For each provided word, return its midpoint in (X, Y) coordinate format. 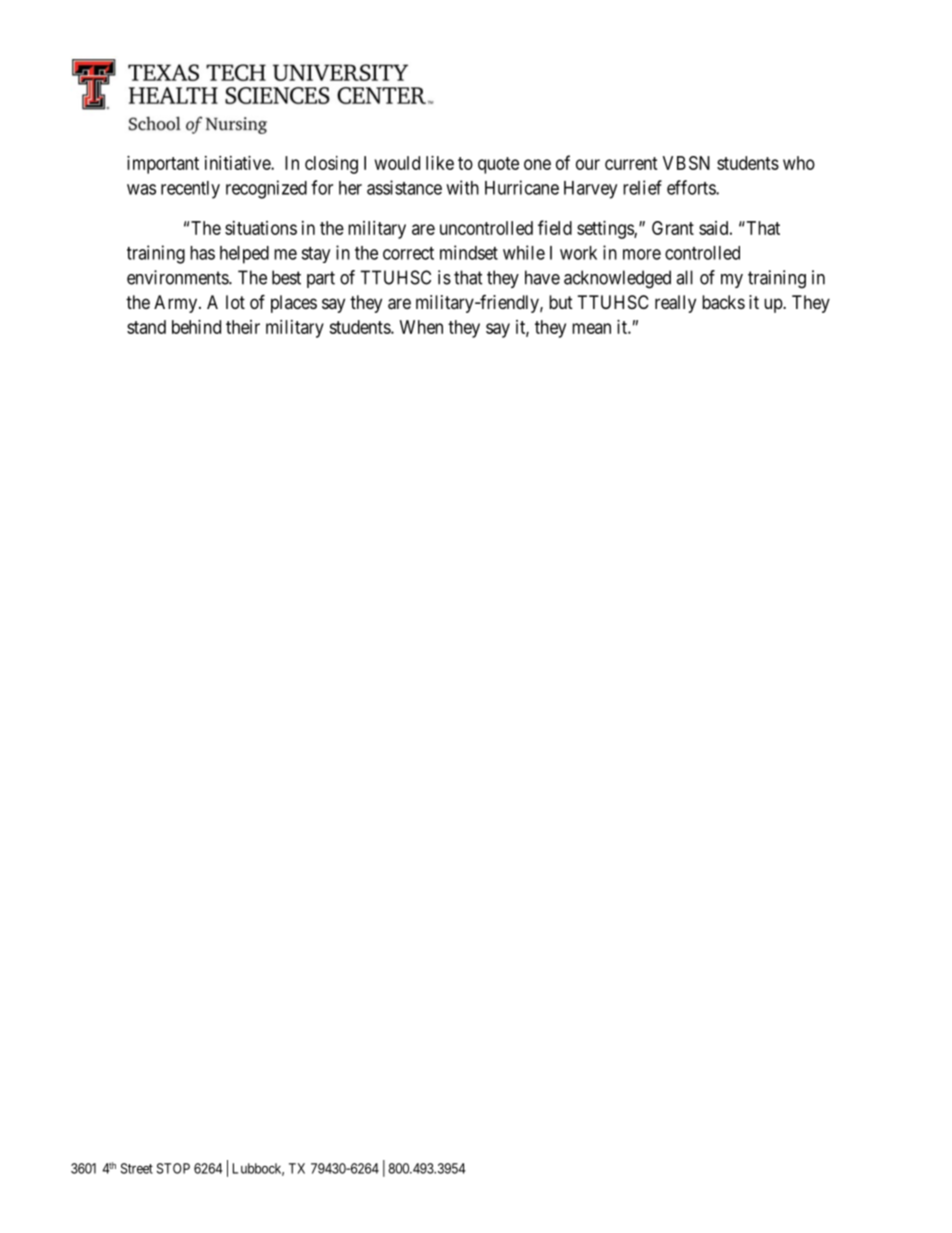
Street (137, 1168)
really (675, 304)
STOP (173, 1168)
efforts (692, 187)
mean (591, 328)
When (421, 327)
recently (190, 190)
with (462, 187)
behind (196, 327)
